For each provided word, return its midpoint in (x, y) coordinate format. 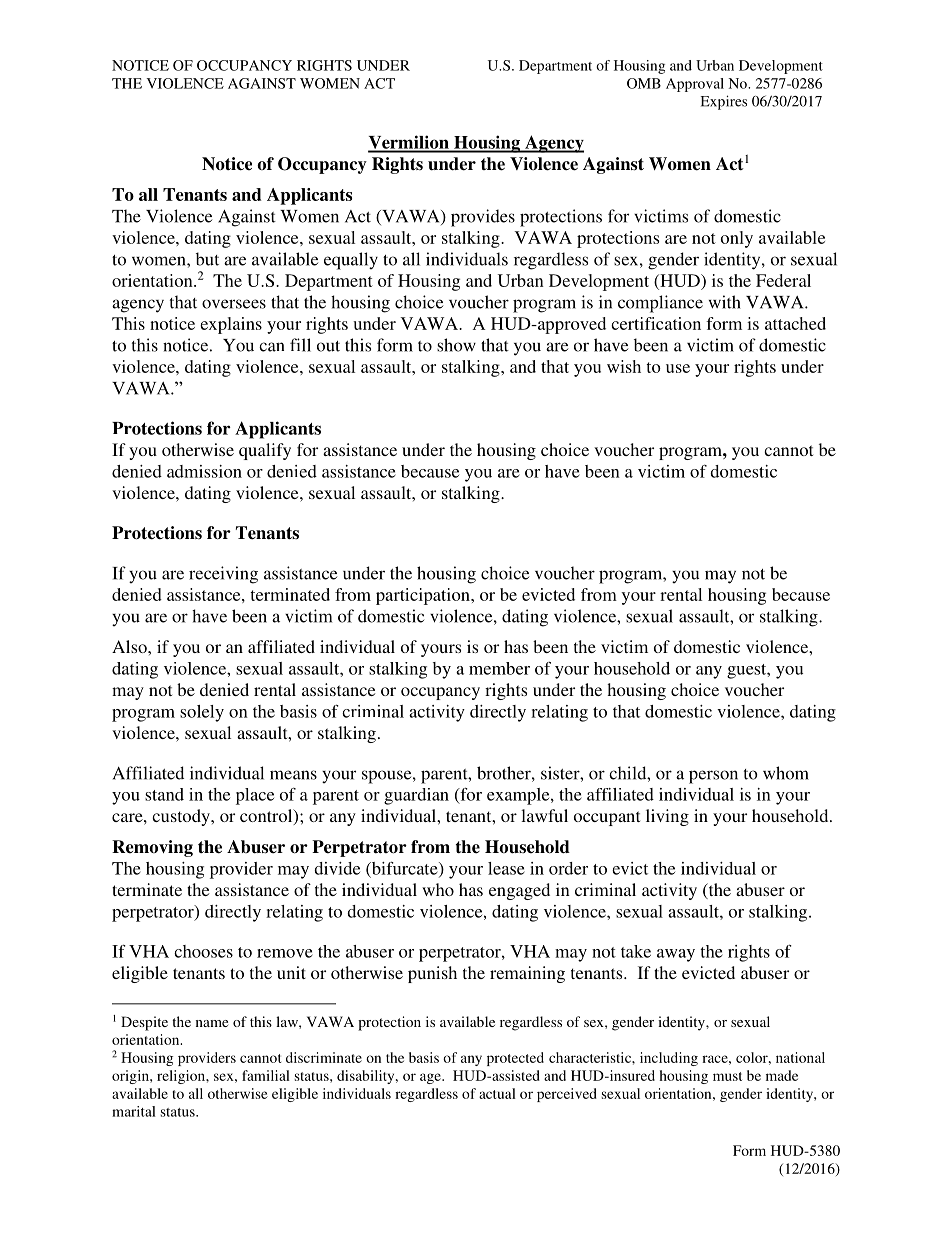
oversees (234, 304)
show (456, 345)
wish (624, 366)
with (725, 302)
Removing (152, 848)
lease (506, 868)
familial (266, 1075)
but (207, 259)
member (499, 668)
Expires (724, 102)
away (676, 955)
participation (424, 596)
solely (202, 713)
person (713, 777)
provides (483, 218)
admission (204, 471)
